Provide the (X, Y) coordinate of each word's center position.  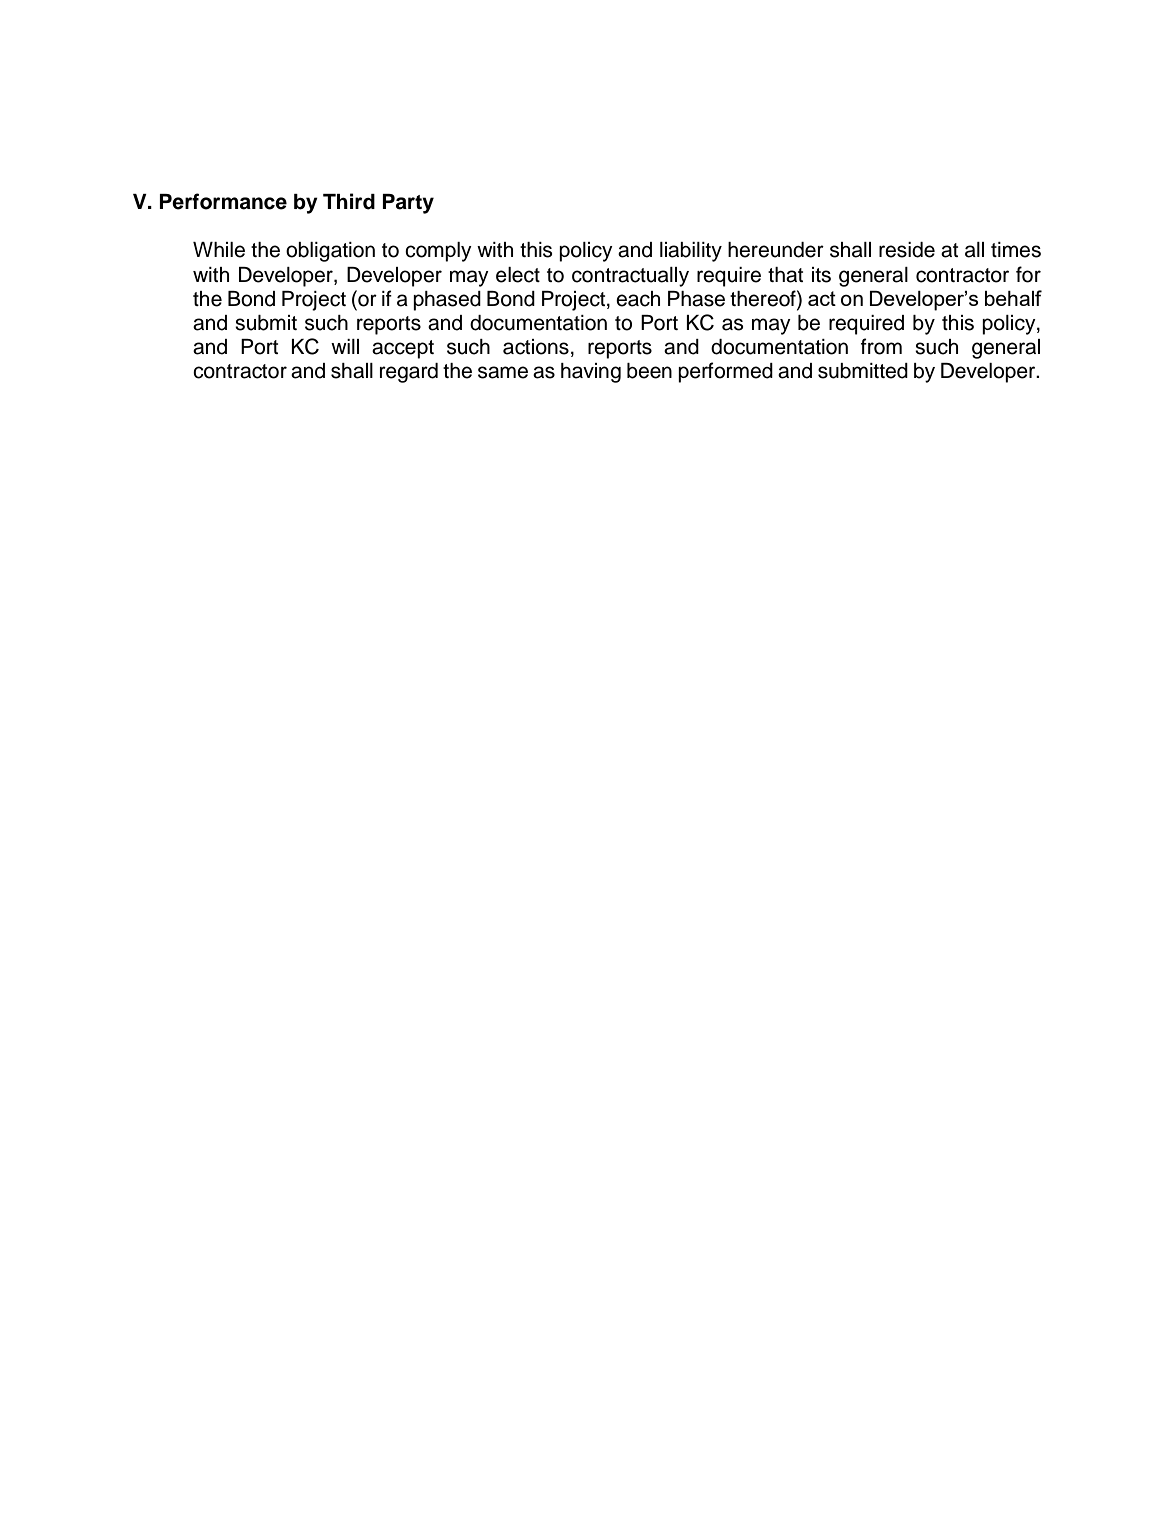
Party (408, 204)
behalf (1013, 298)
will (345, 346)
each (638, 299)
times (1016, 250)
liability (691, 252)
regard (409, 373)
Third (349, 201)
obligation (330, 252)
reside (907, 250)
